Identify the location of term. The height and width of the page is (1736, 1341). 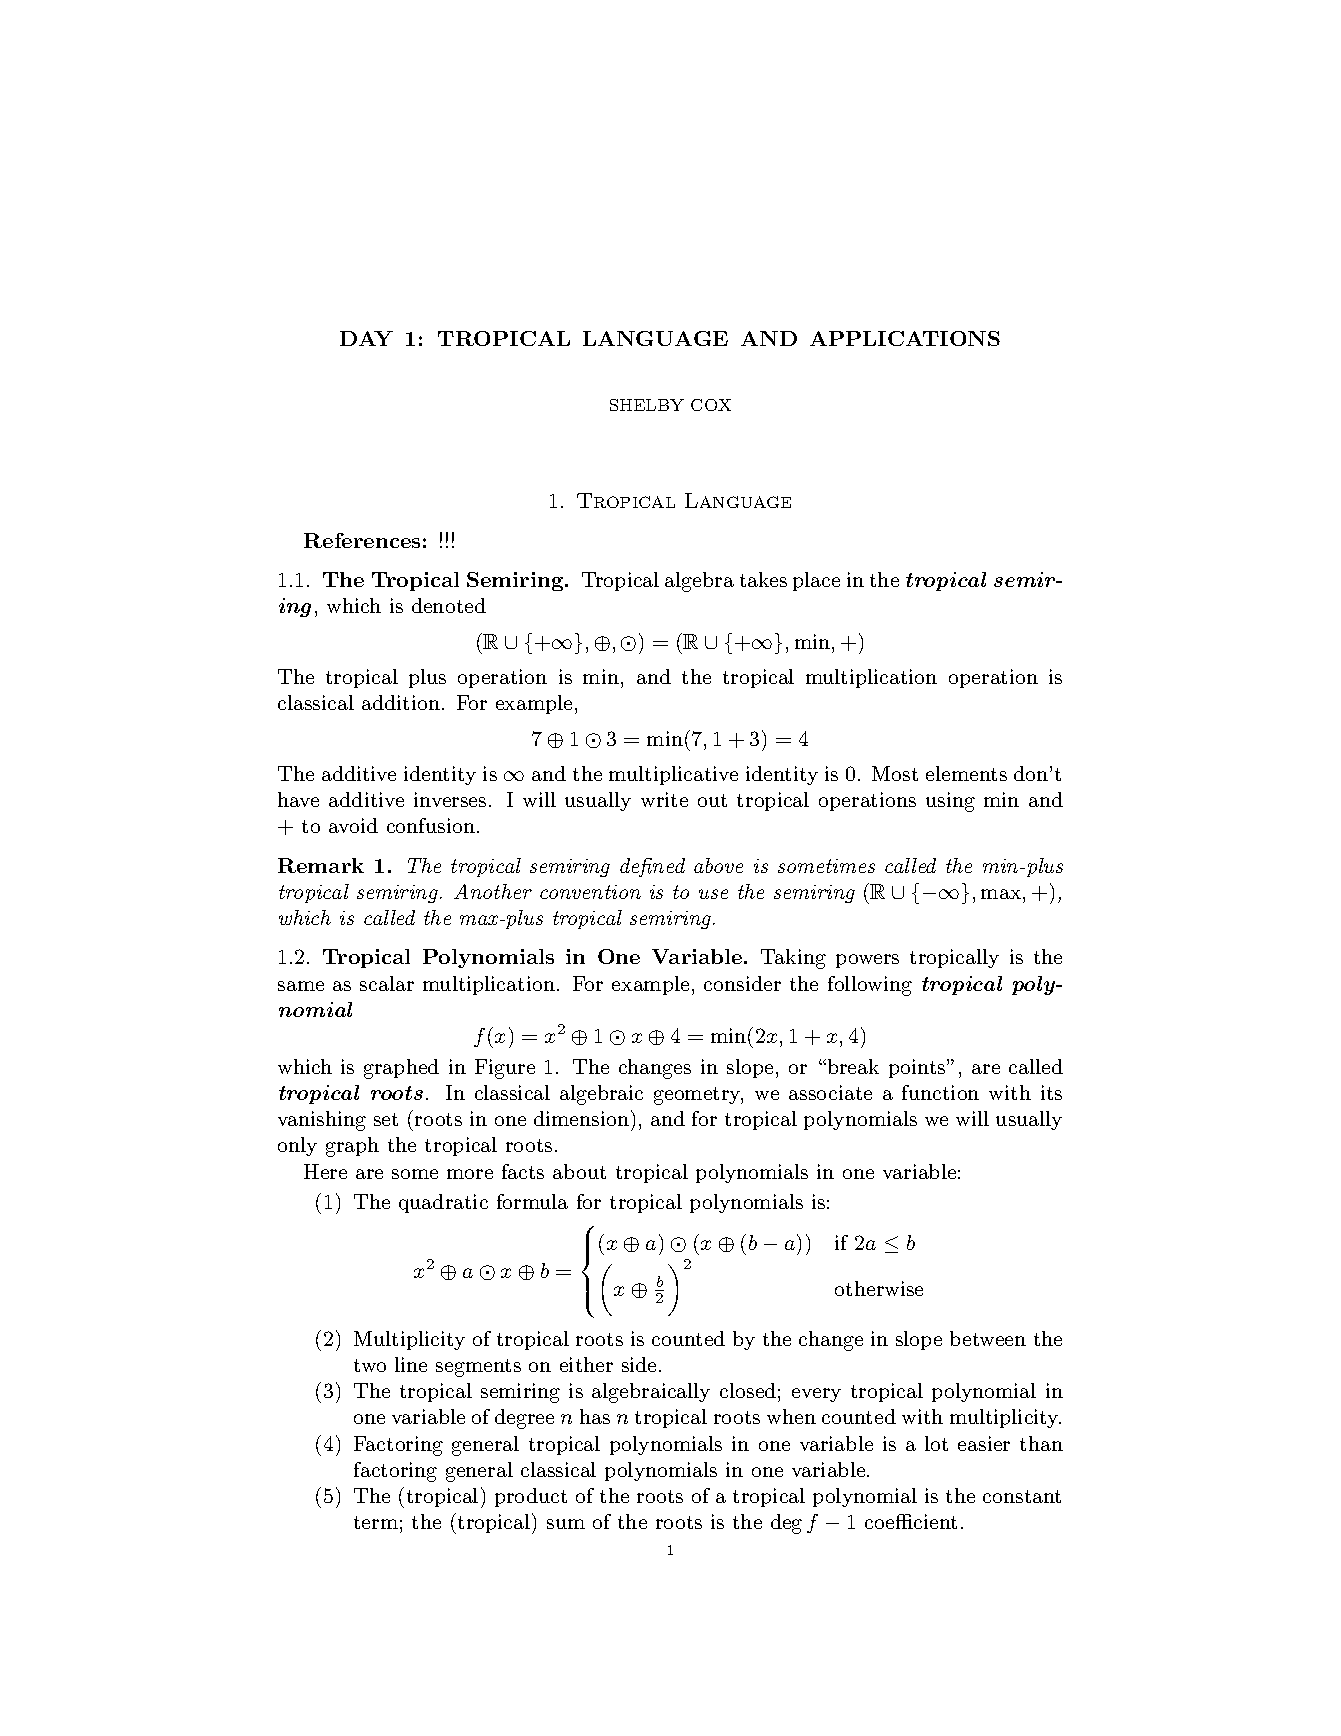
(376, 1522).
